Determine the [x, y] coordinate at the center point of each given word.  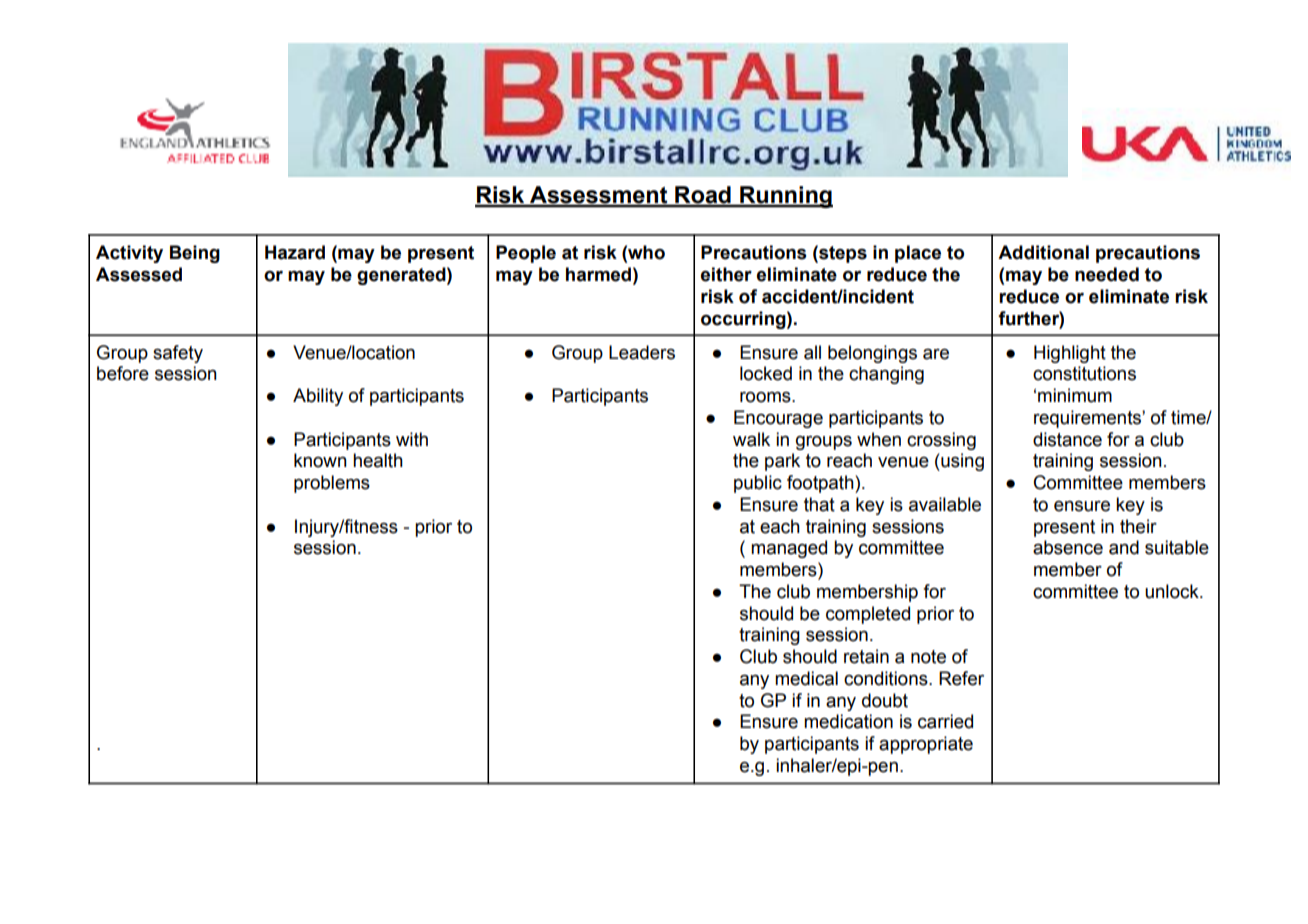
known [320, 460]
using [961, 462]
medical [806, 678]
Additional [1043, 252]
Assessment [599, 196]
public [758, 484]
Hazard [295, 252]
